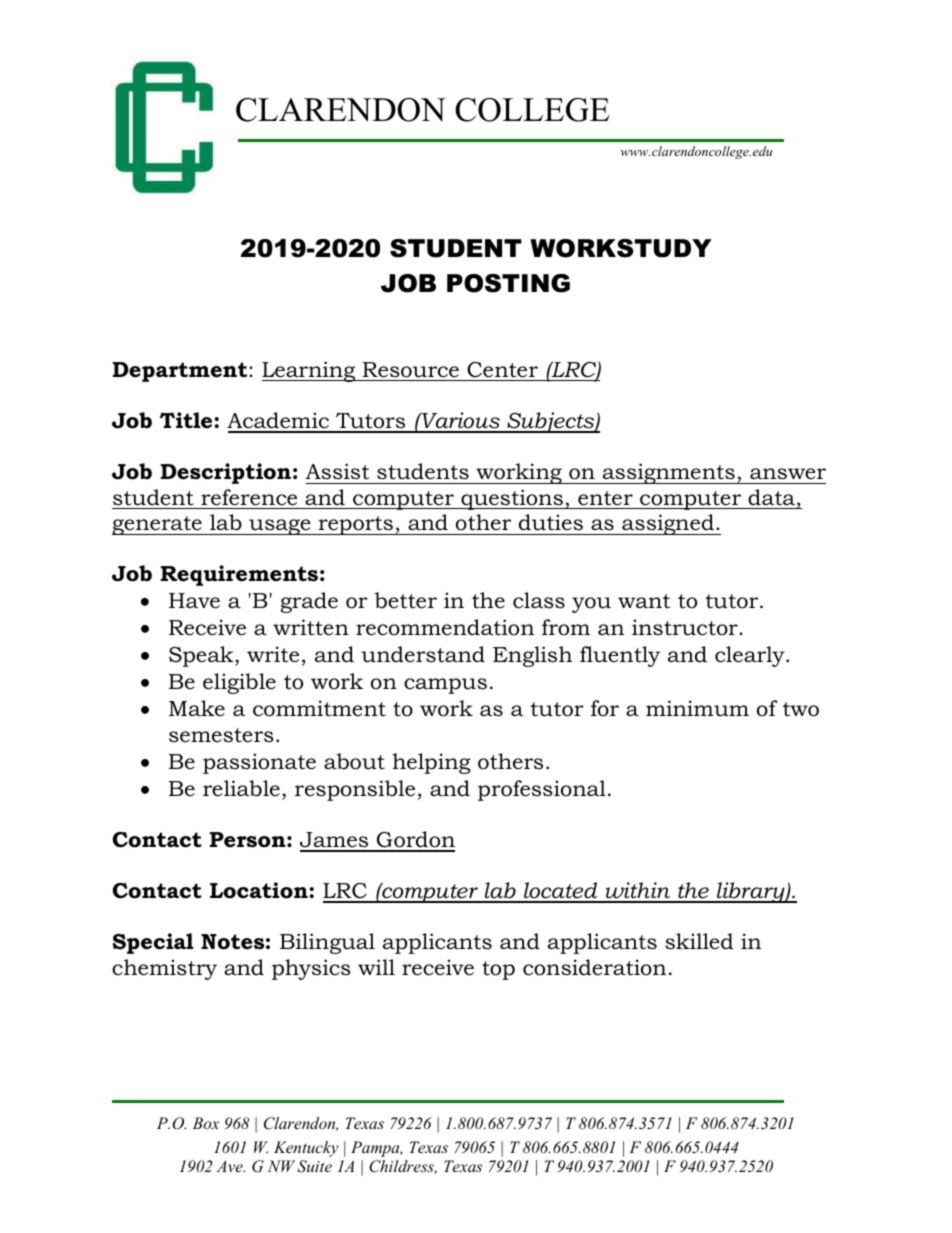  What do you see at coordinates (314, 1166) in the screenshot?
I see `Suite` at bounding box center [314, 1166].
